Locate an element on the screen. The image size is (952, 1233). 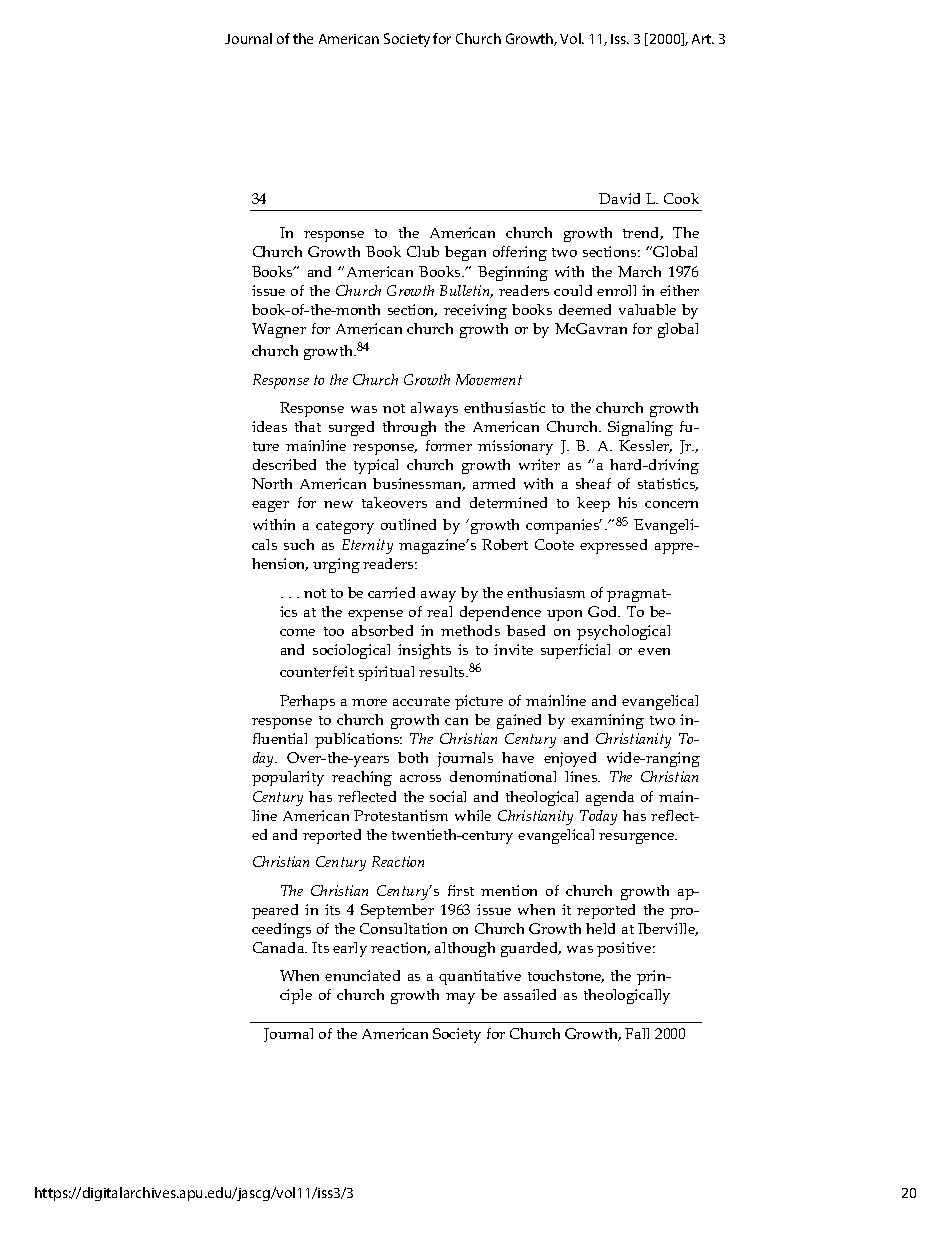
enunciated is located at coordinates (362, 975).
